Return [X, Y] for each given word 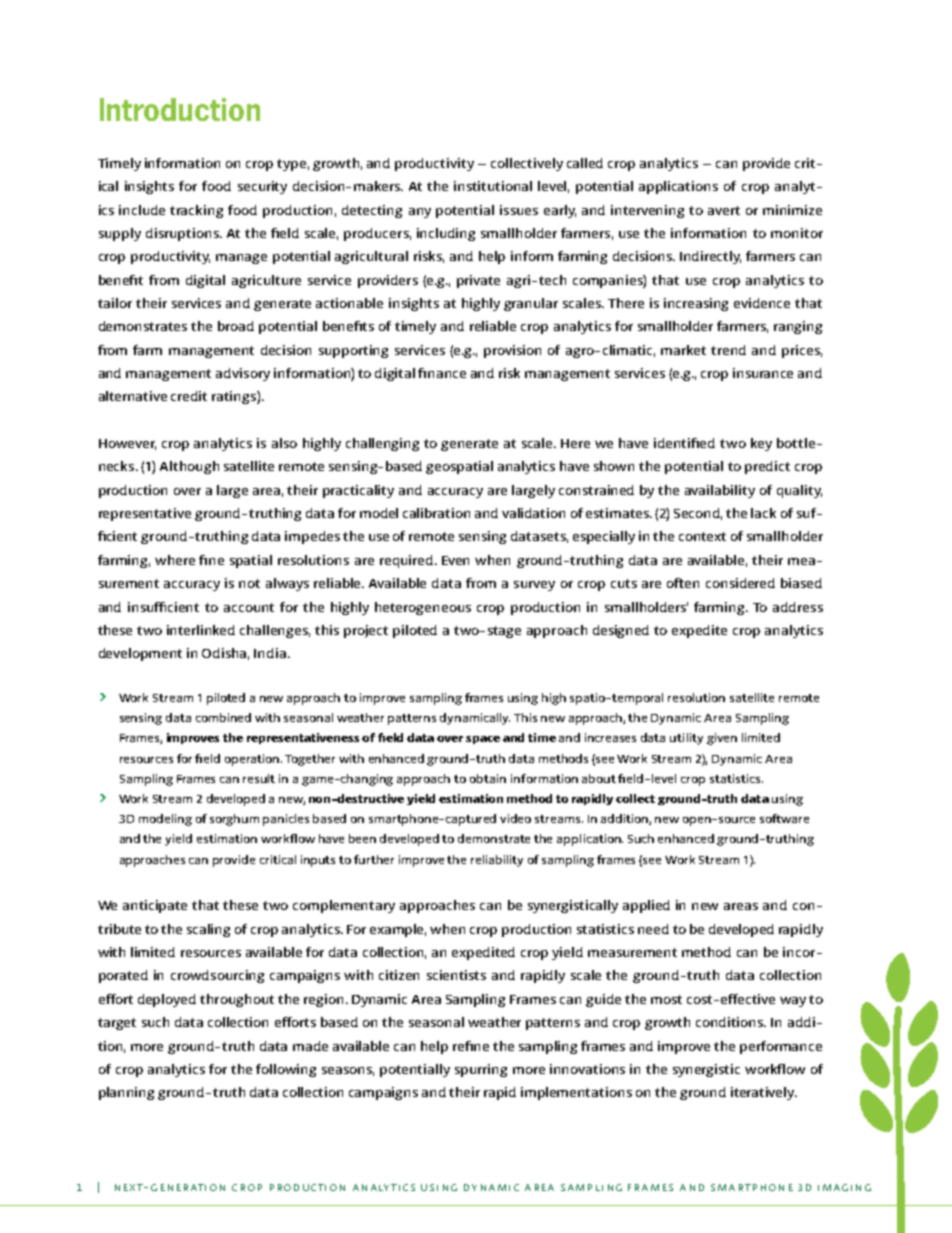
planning [126, 1093]
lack [763, 513]
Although [189, 467]
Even [455, 560]
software [784, 818]
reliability [497, 861]
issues [519, 210]
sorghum [234, 820]
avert [724, 210]
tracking [196, 211]
